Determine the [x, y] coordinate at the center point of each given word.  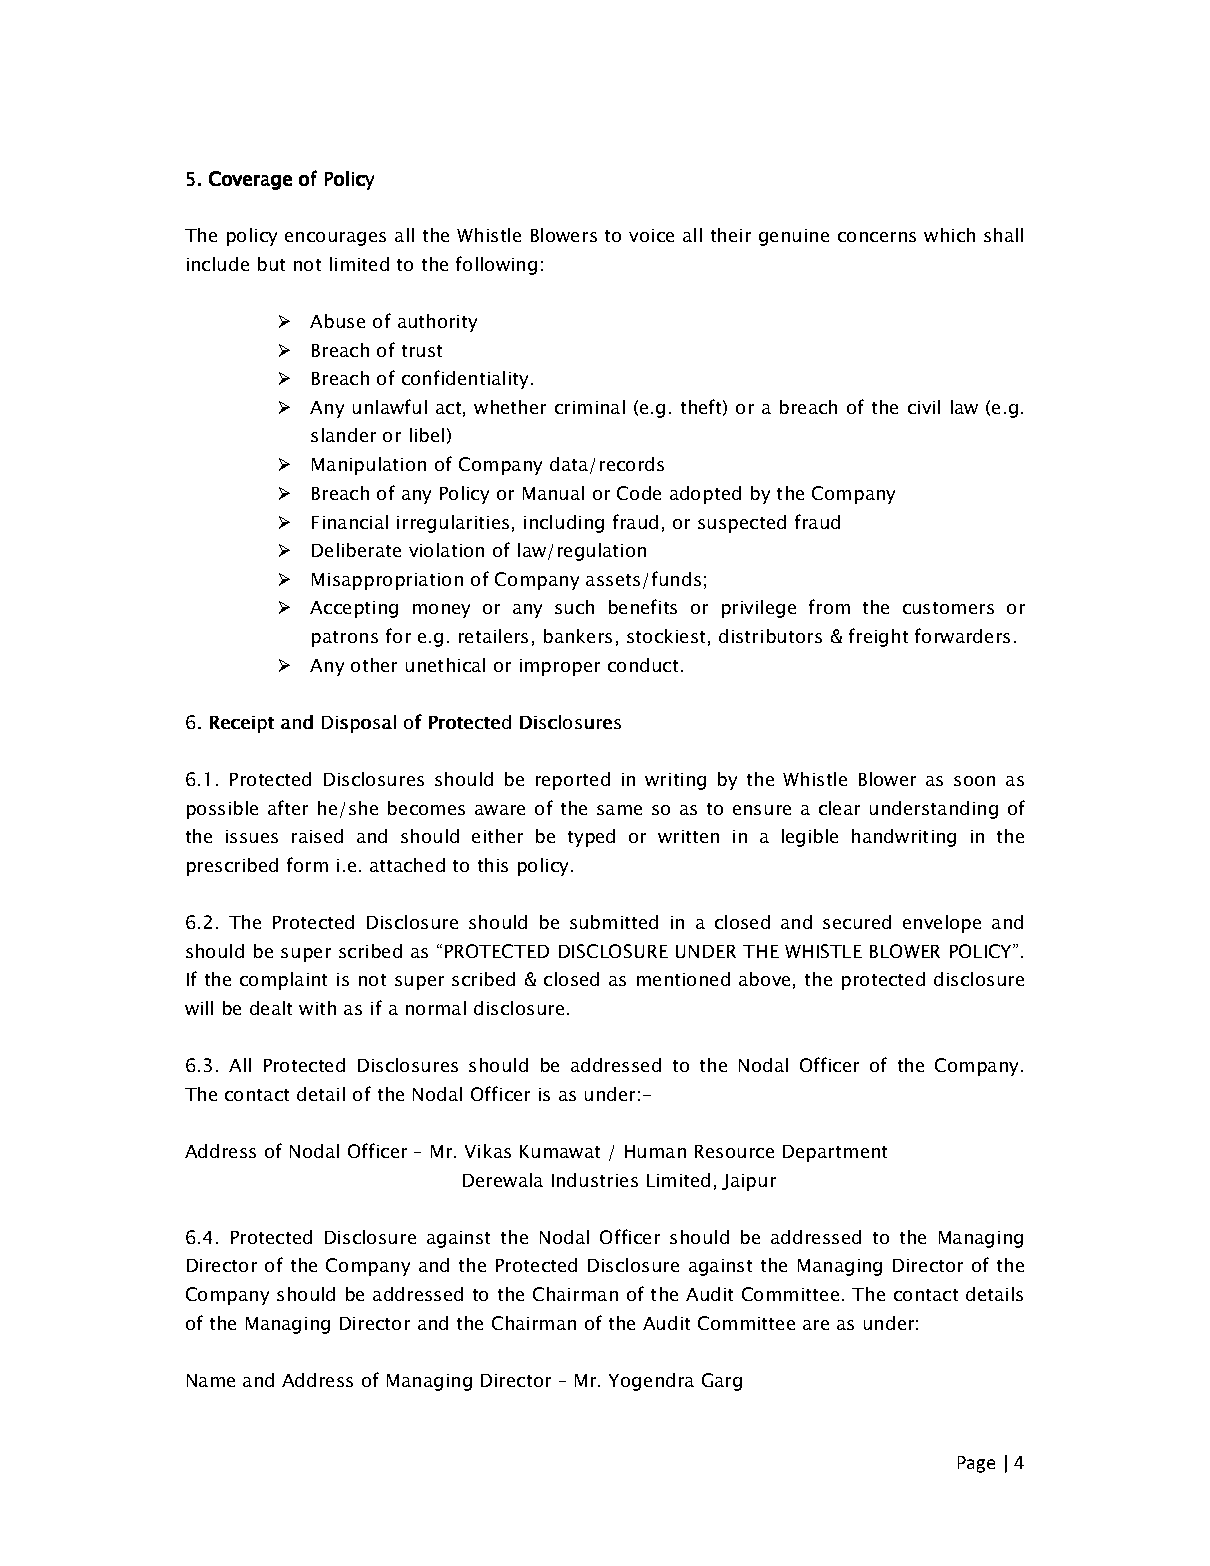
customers [948, 608]
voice [651, 235]
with [317, 1008]
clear [839, 808]
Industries [595, 1180]
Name [211, 1380]
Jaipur [749, 1182]
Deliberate [356, 550]
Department [835, 1153]
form [307, 864]
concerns [877, 237]
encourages [335, 239]
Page [976, 1464]
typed [591, 838]
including [564, 524]
